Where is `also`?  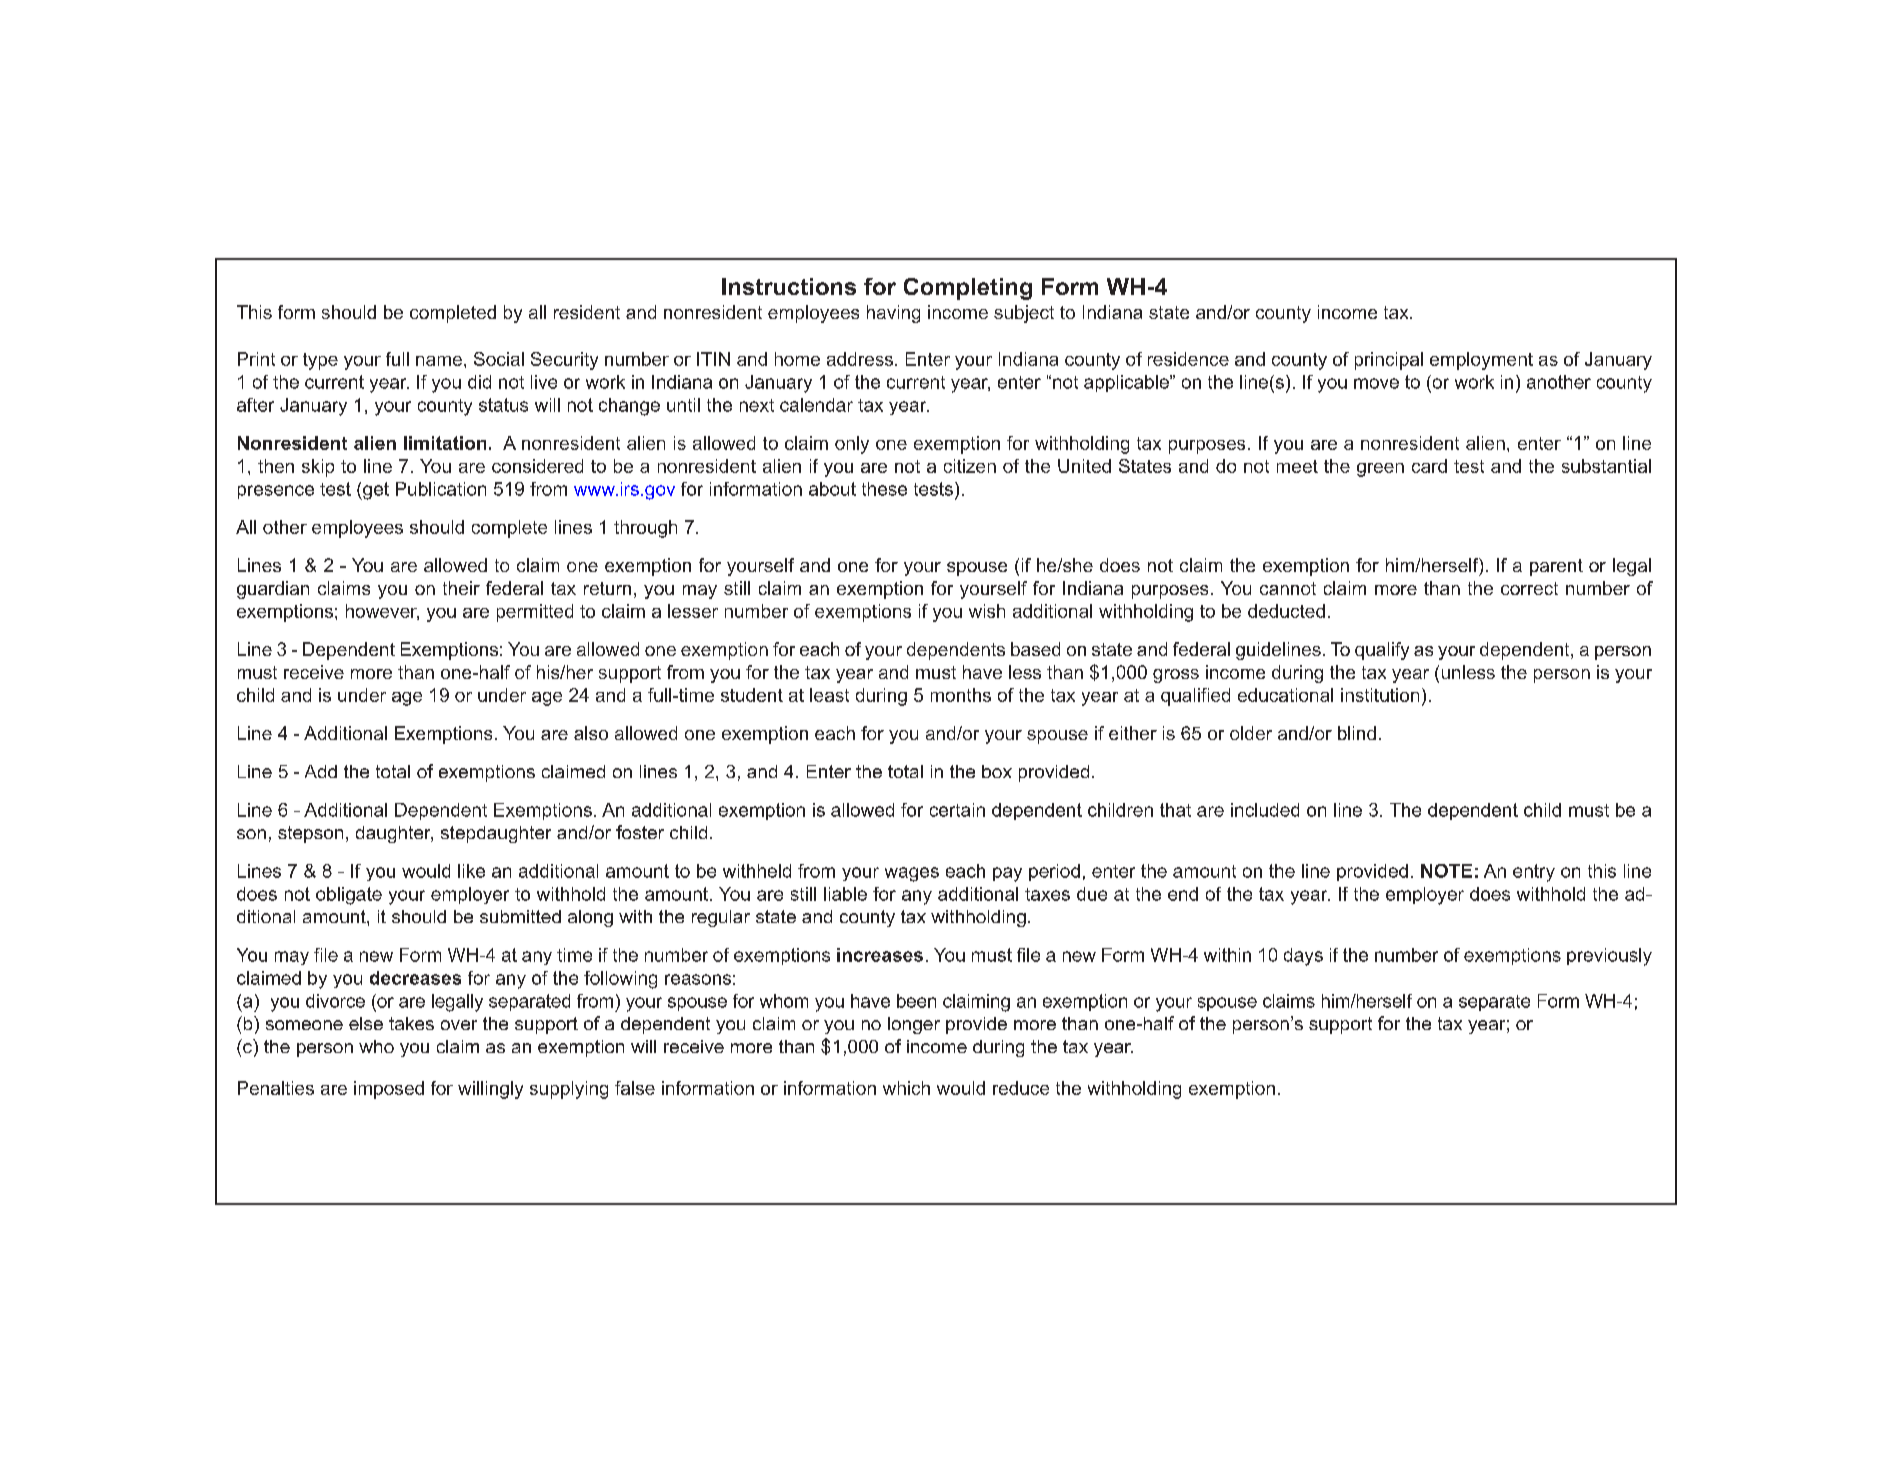
also is located at coordinates (591, 733).
